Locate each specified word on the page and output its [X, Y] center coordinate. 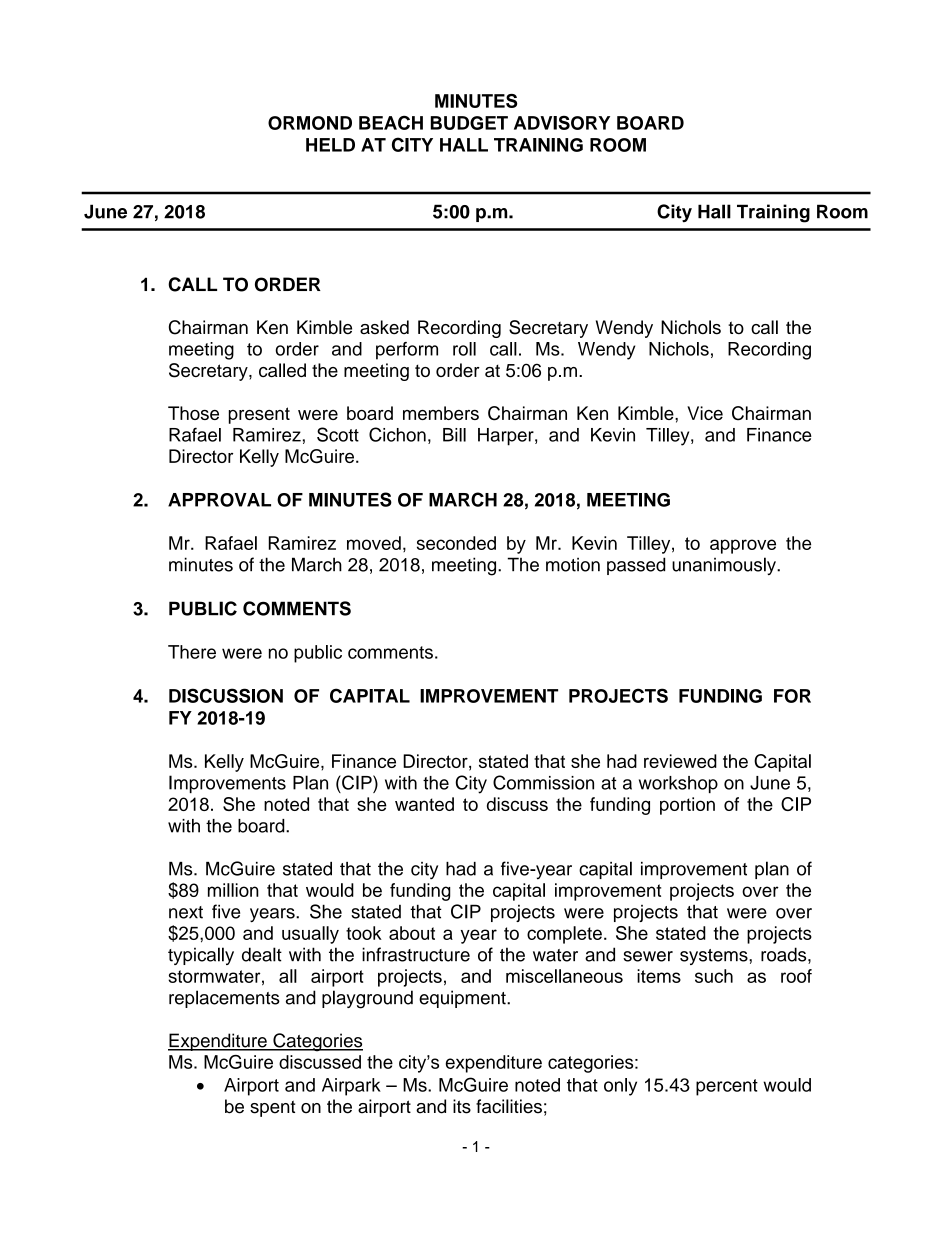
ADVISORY [562, 122]
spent [272, 1108]
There [192, 652]
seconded [456, 543]
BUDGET [469, 123]
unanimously [725, 566]
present [259, 415]
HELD [330, 145]
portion [687, 806]
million [233, 890]
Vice [705, 413]
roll [464, 349]
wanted [424, 804]
